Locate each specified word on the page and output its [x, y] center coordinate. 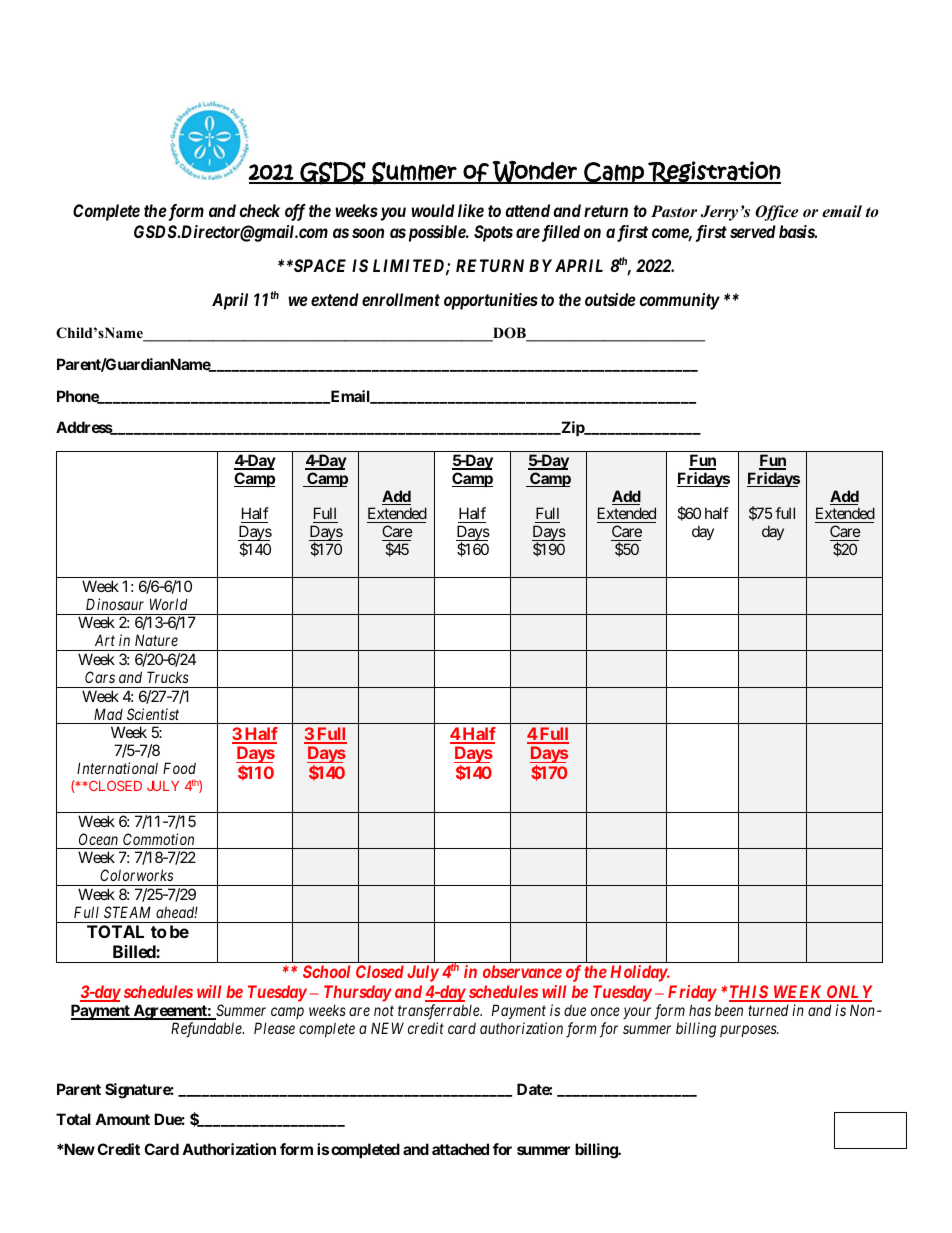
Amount [122, 1119]
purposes [749, 1031]
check [260, 210]
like [471, 210]
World [169, 604]
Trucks [168, 677]
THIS [748, 993]
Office [777, 213]
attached [460, 1149]
